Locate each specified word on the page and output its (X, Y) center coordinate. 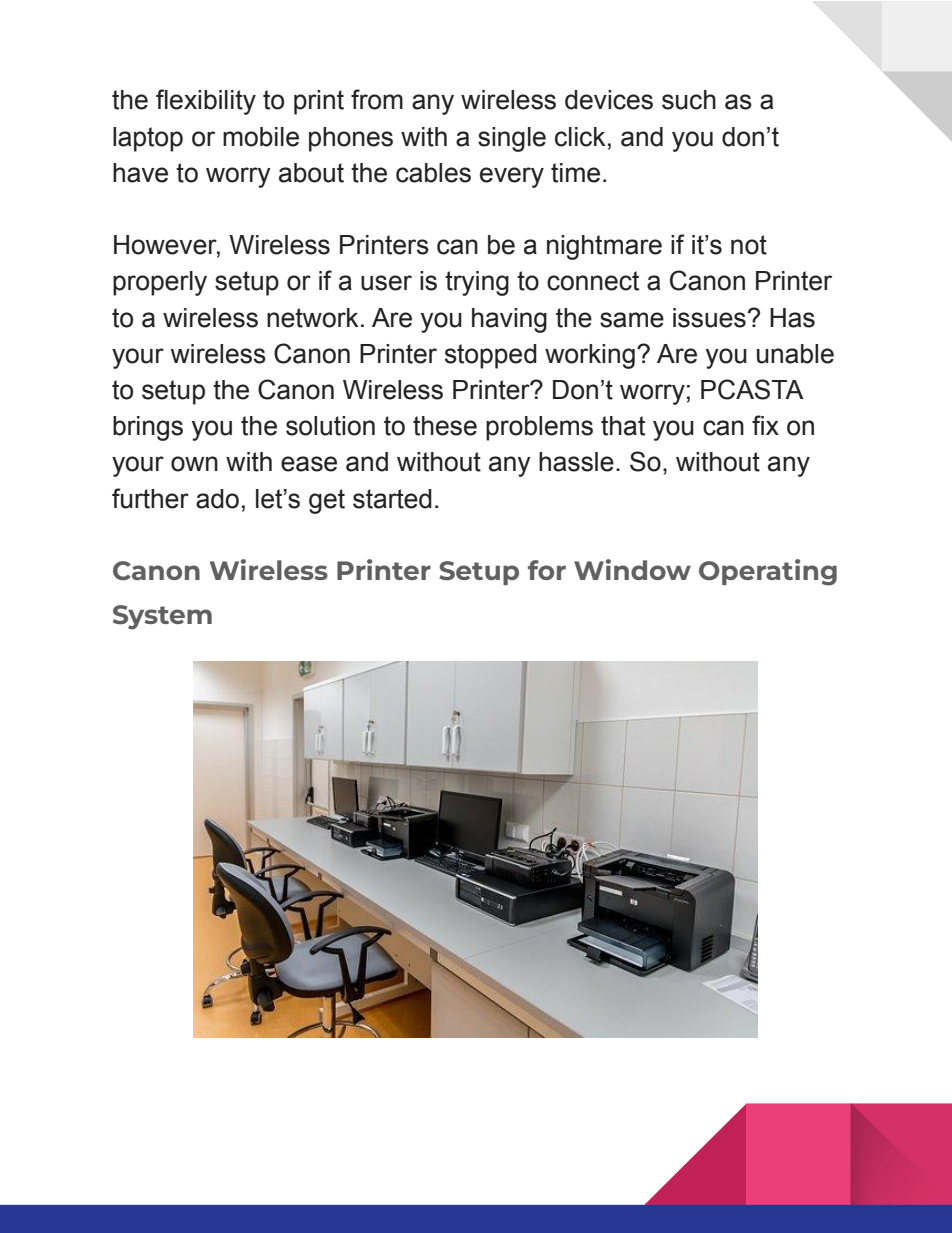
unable (795, 354)
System (162, 617)
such (689, 100)
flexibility (206, 102)
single (512, 139)
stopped (491, 356)
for (547, 570)
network (313, 318)
